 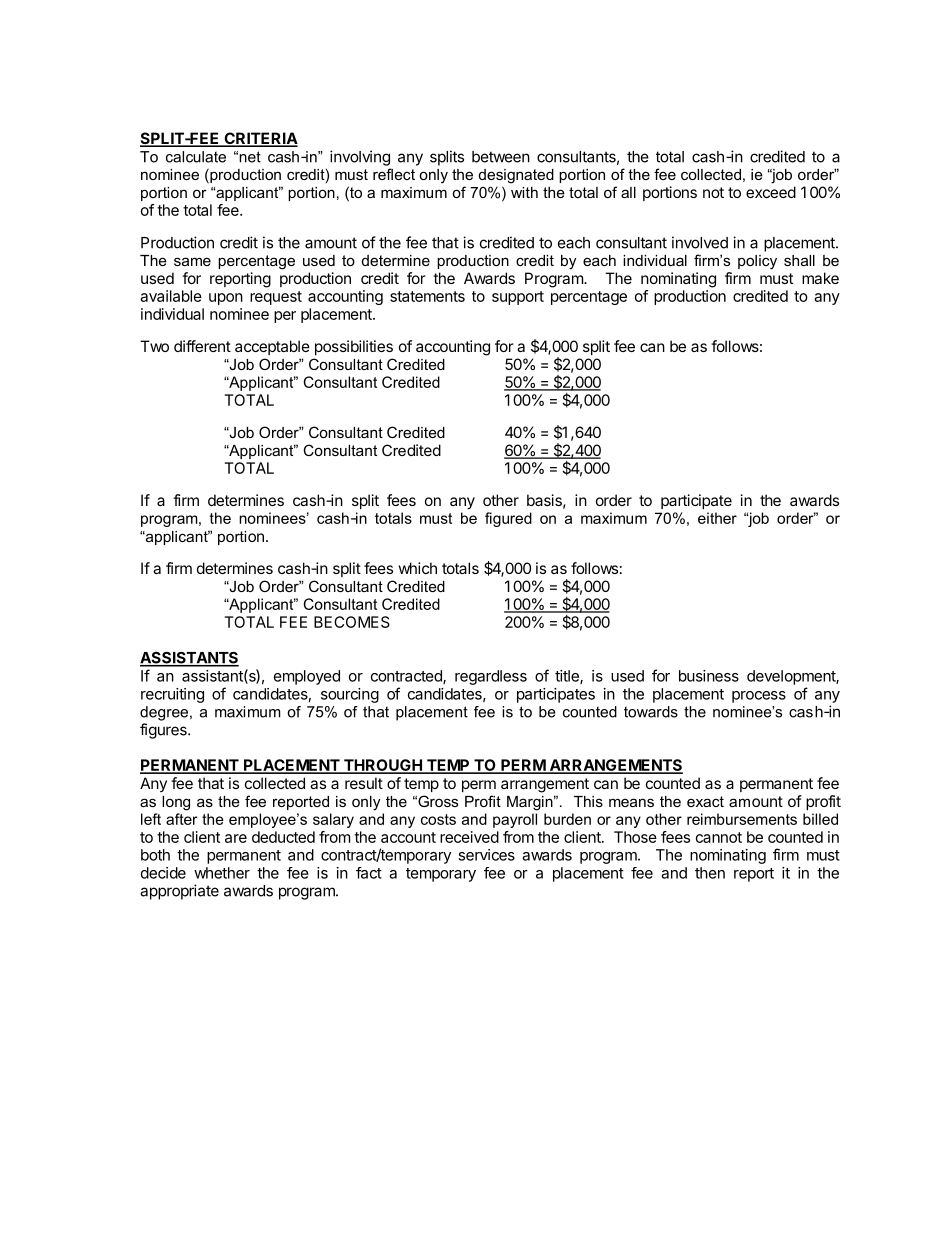 What do you see at coordinates (307, 677) in the image?
I see `employed` at bounding box center [307, 677].
